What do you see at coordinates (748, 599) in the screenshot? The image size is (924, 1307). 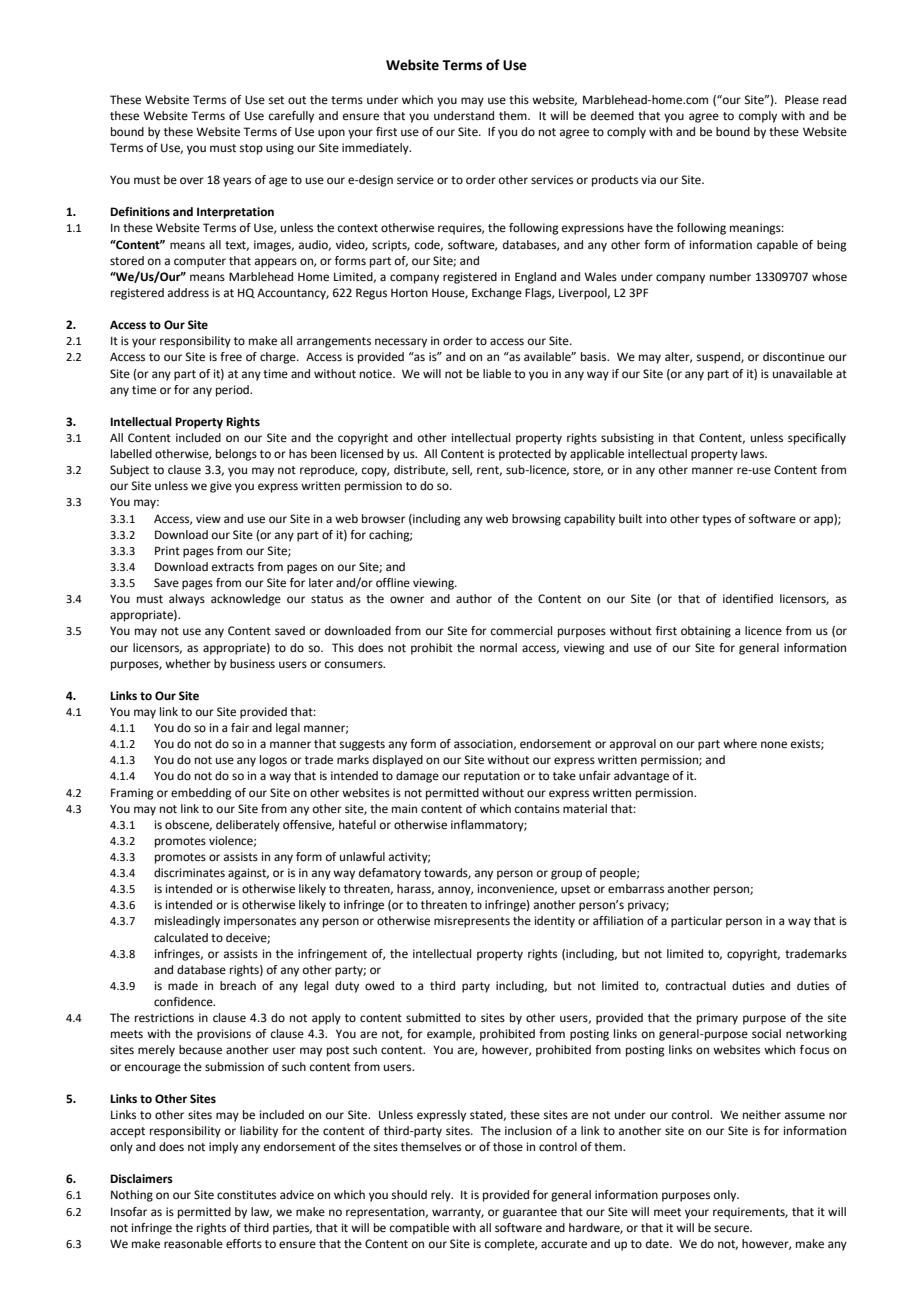 I see `identified` at bounding box center [748, 599].
